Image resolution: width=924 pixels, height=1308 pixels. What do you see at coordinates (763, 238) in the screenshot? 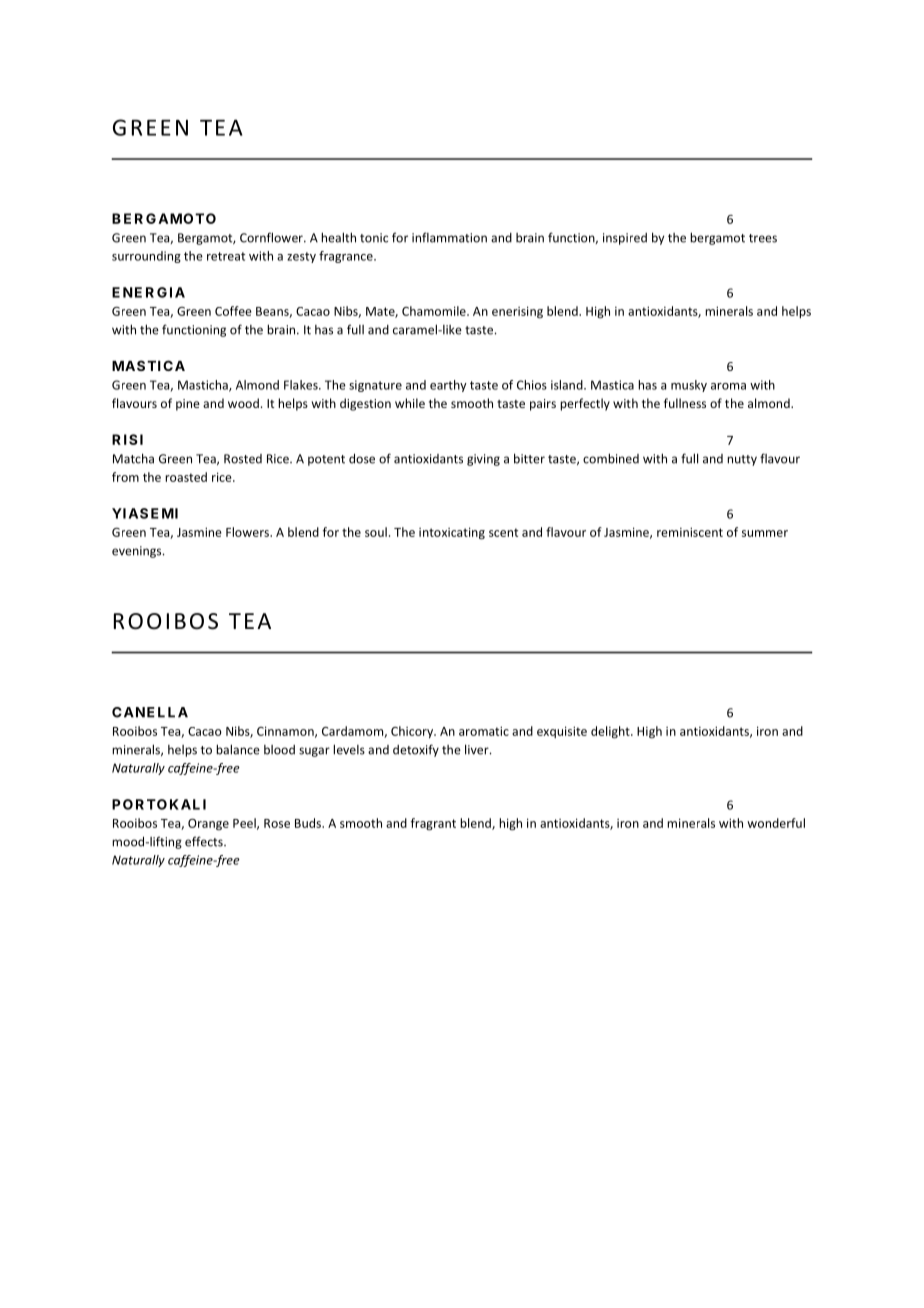
I see `trees` at bounding box center [763, 238].
